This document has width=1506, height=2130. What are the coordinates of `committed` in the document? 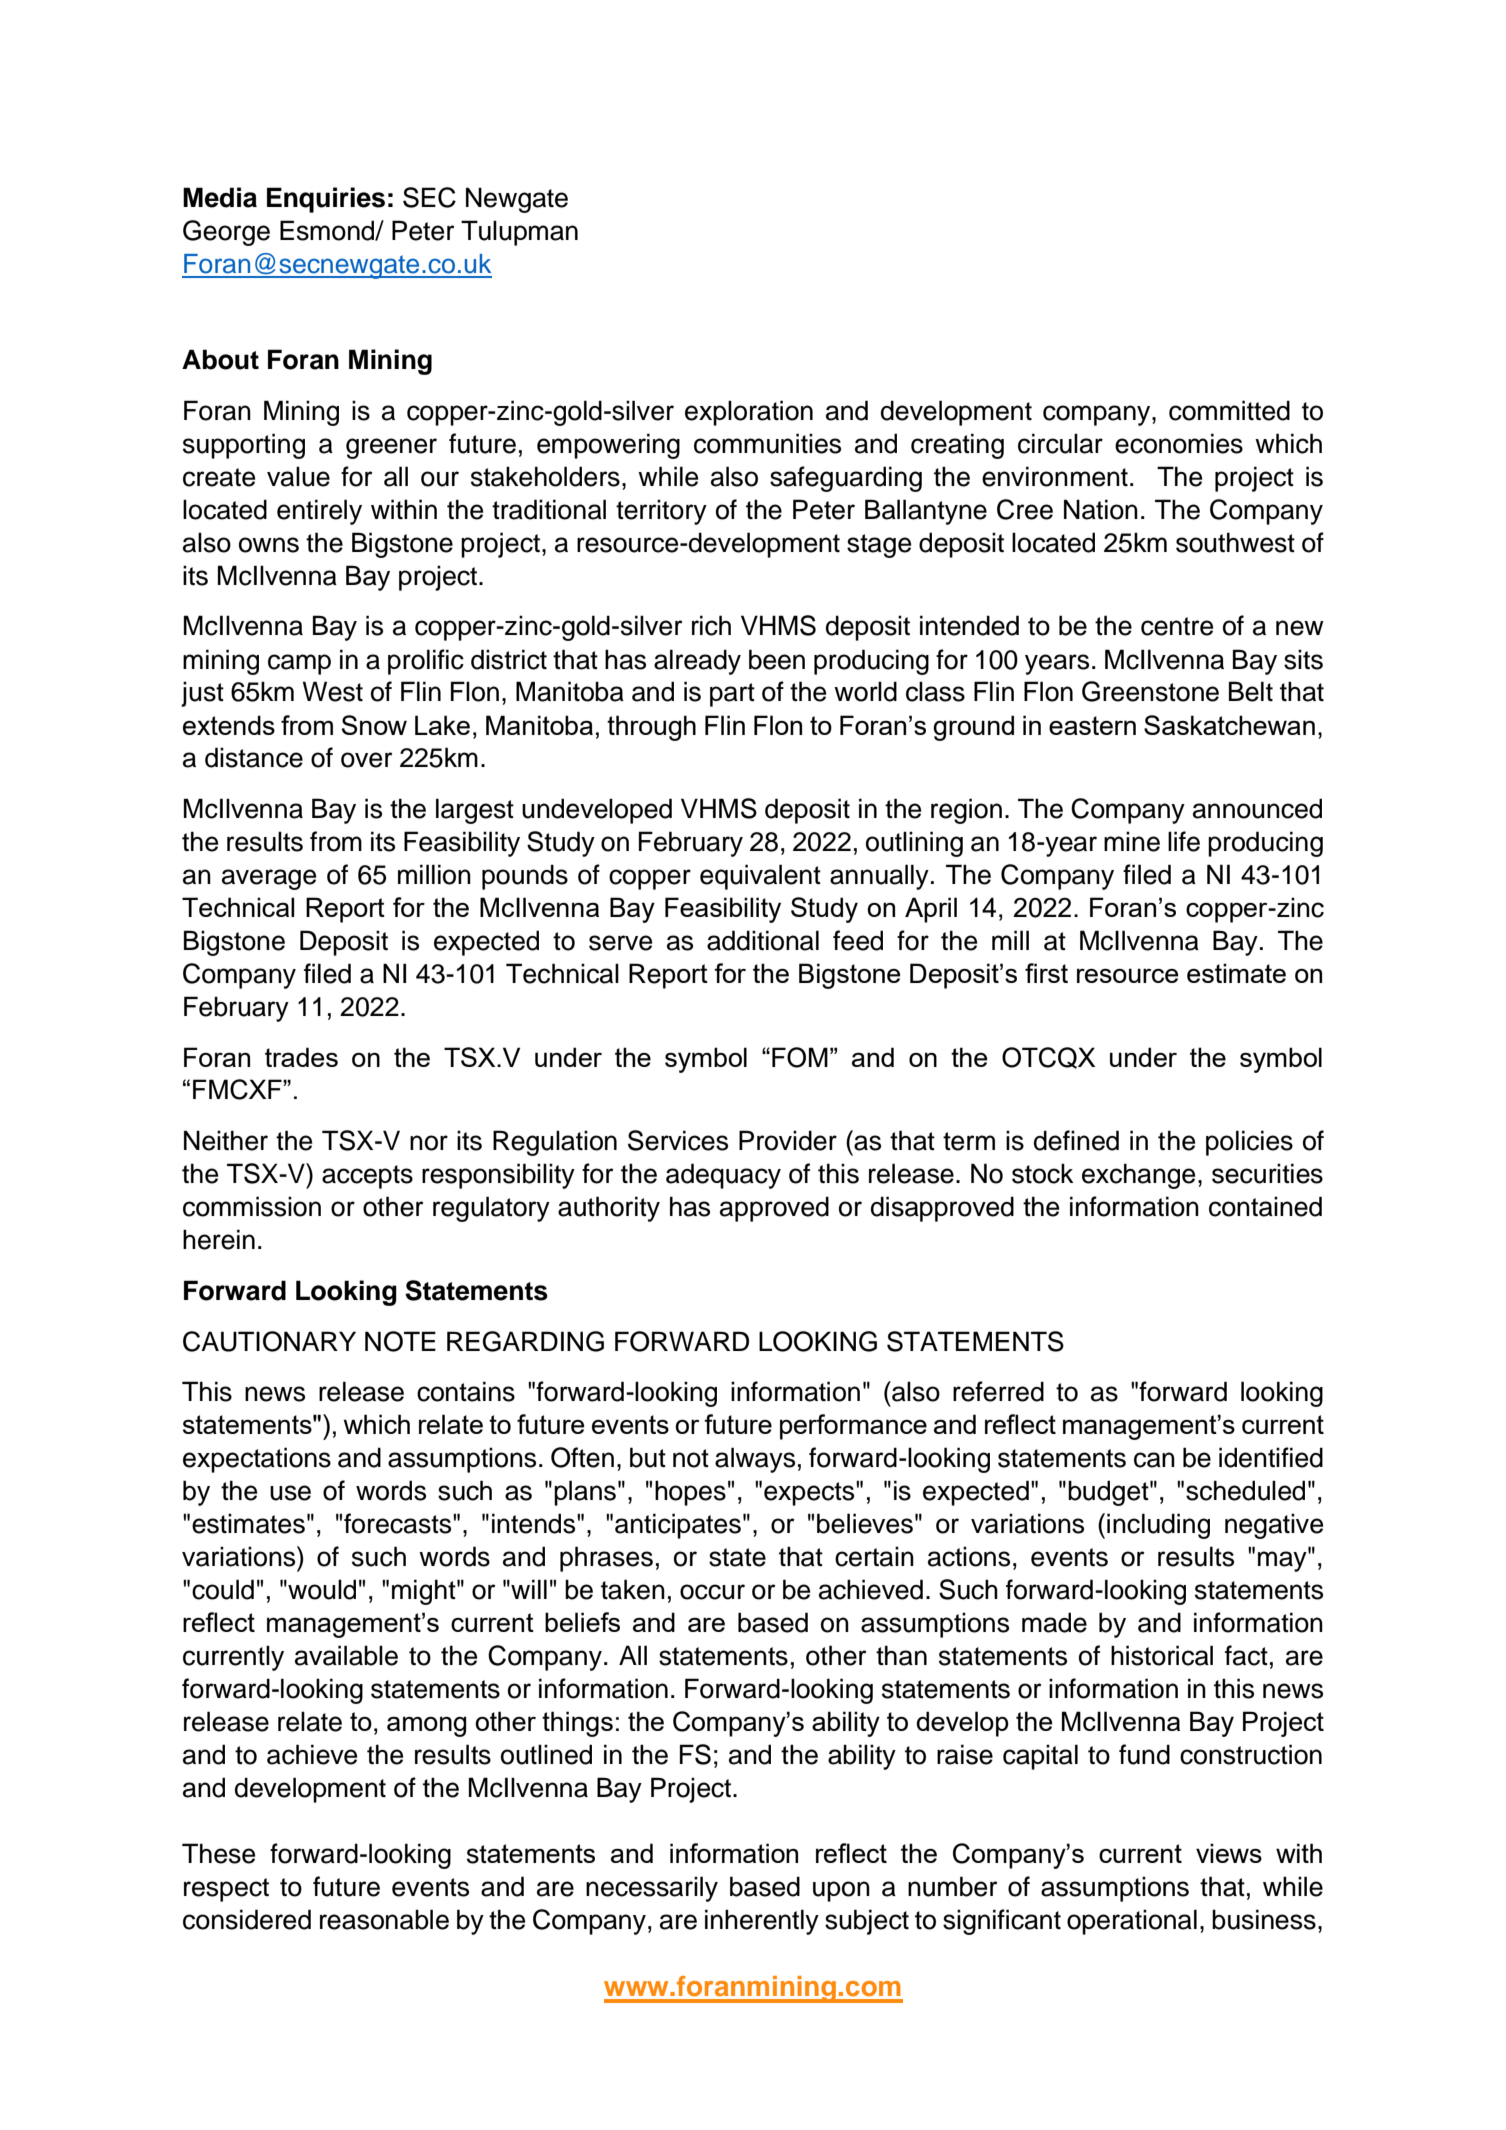 It's located at (1229, 410).
